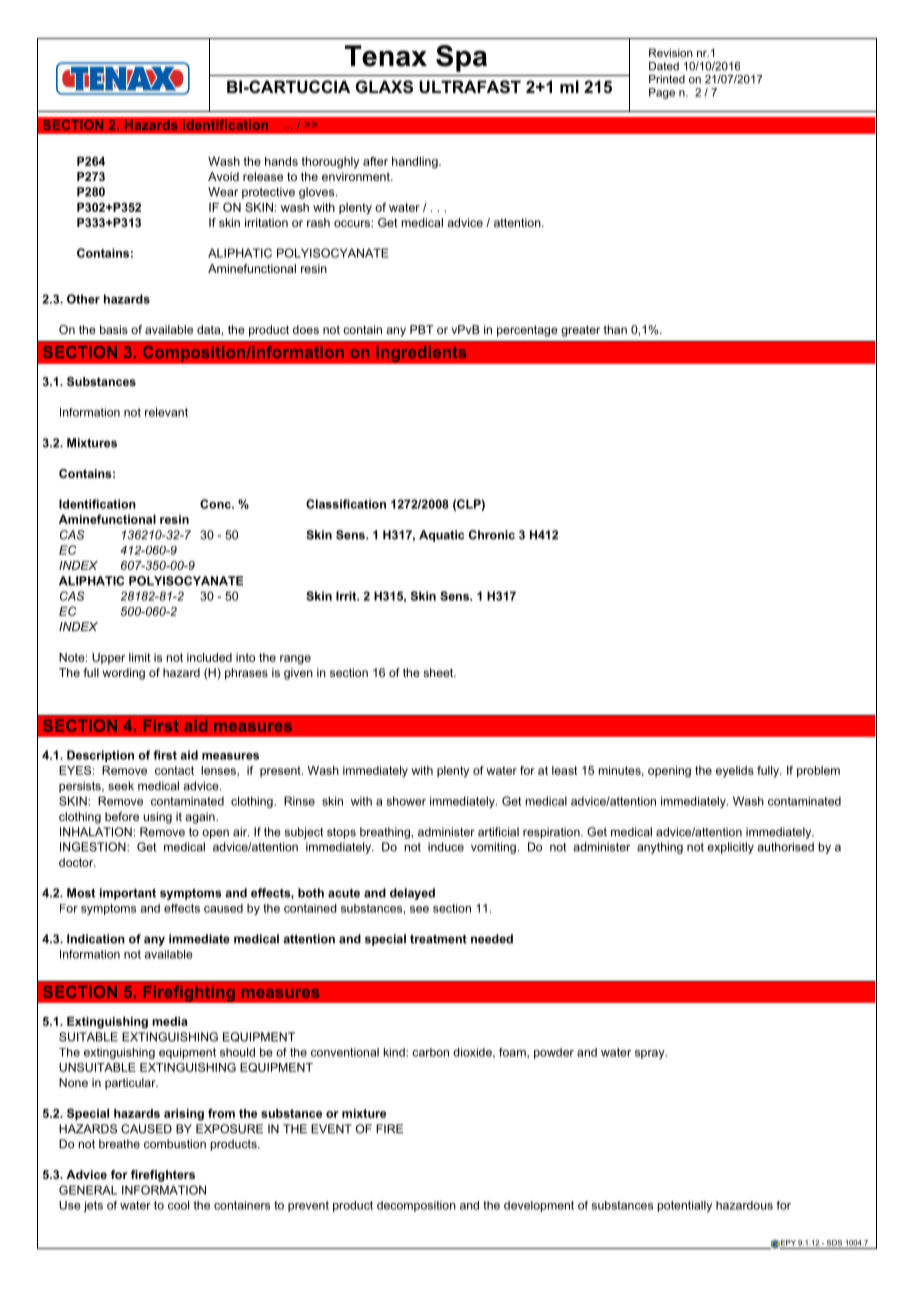  I want to click on ULTRAFAST, so click(470, 87).
